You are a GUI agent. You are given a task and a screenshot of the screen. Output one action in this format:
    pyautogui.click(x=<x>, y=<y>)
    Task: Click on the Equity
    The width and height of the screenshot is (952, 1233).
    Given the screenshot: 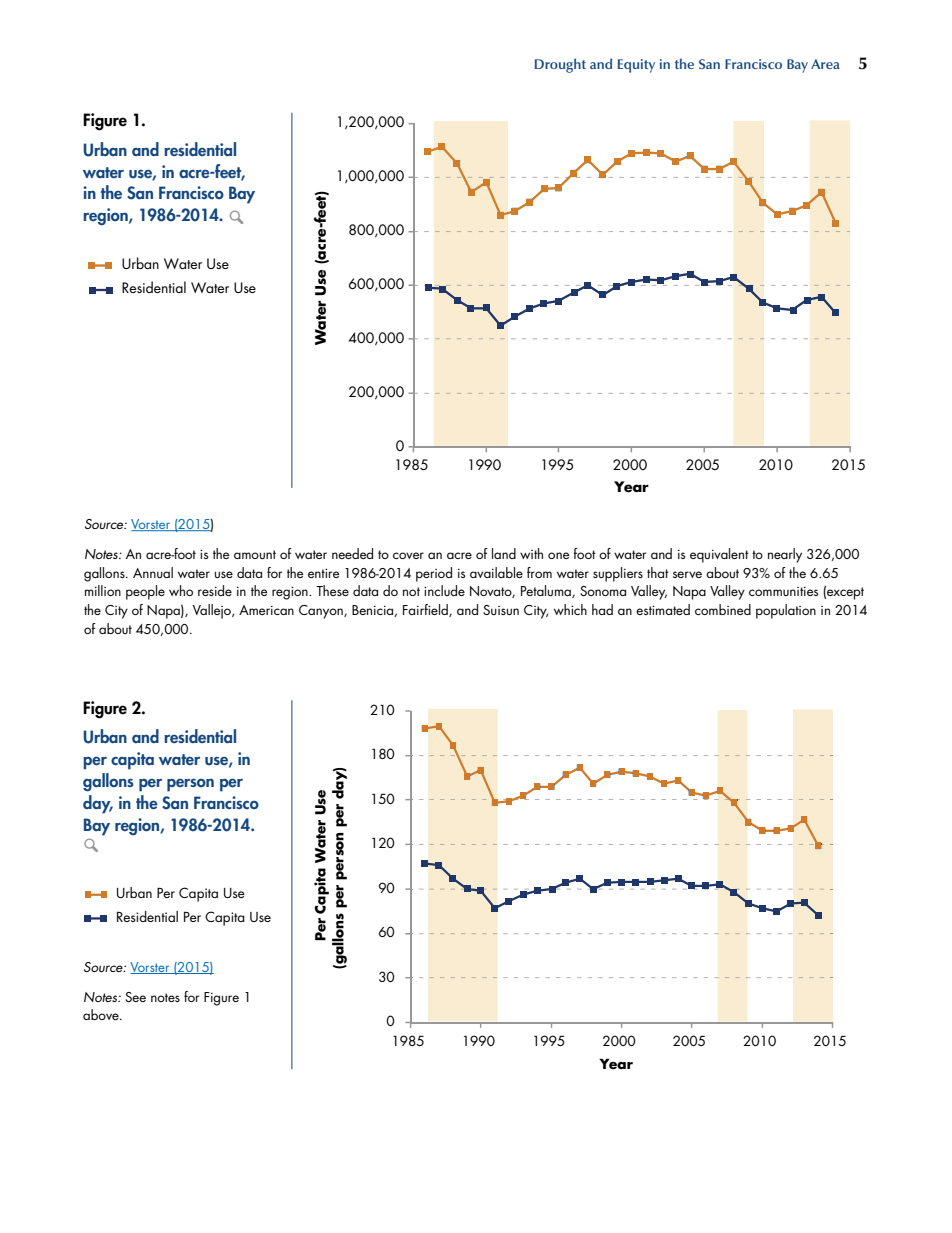 What is the action you would take?
    pyautogui.click(x=636, y=66)
